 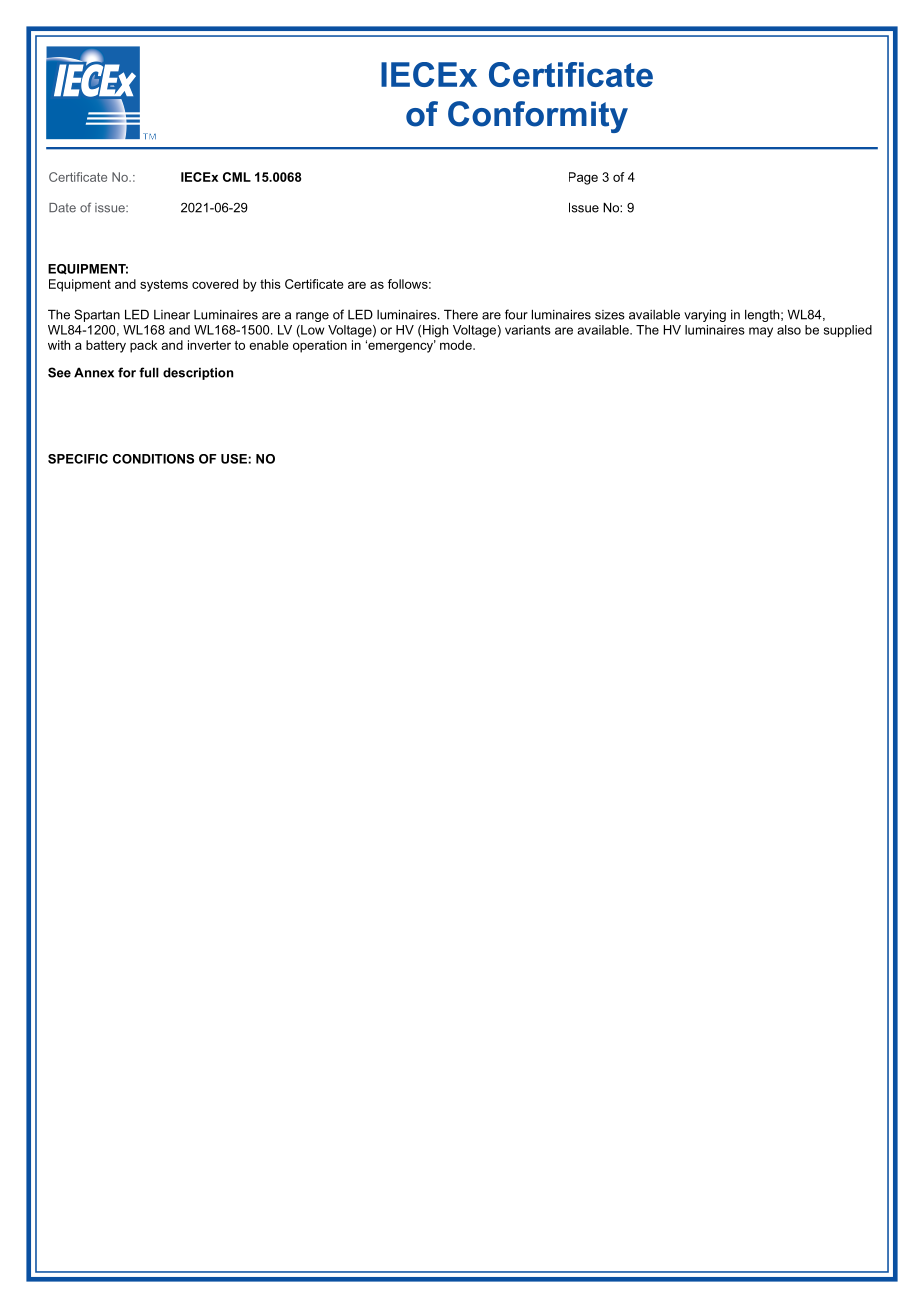 I want to click on CONDITIONS, so click(x=153, y=459).
